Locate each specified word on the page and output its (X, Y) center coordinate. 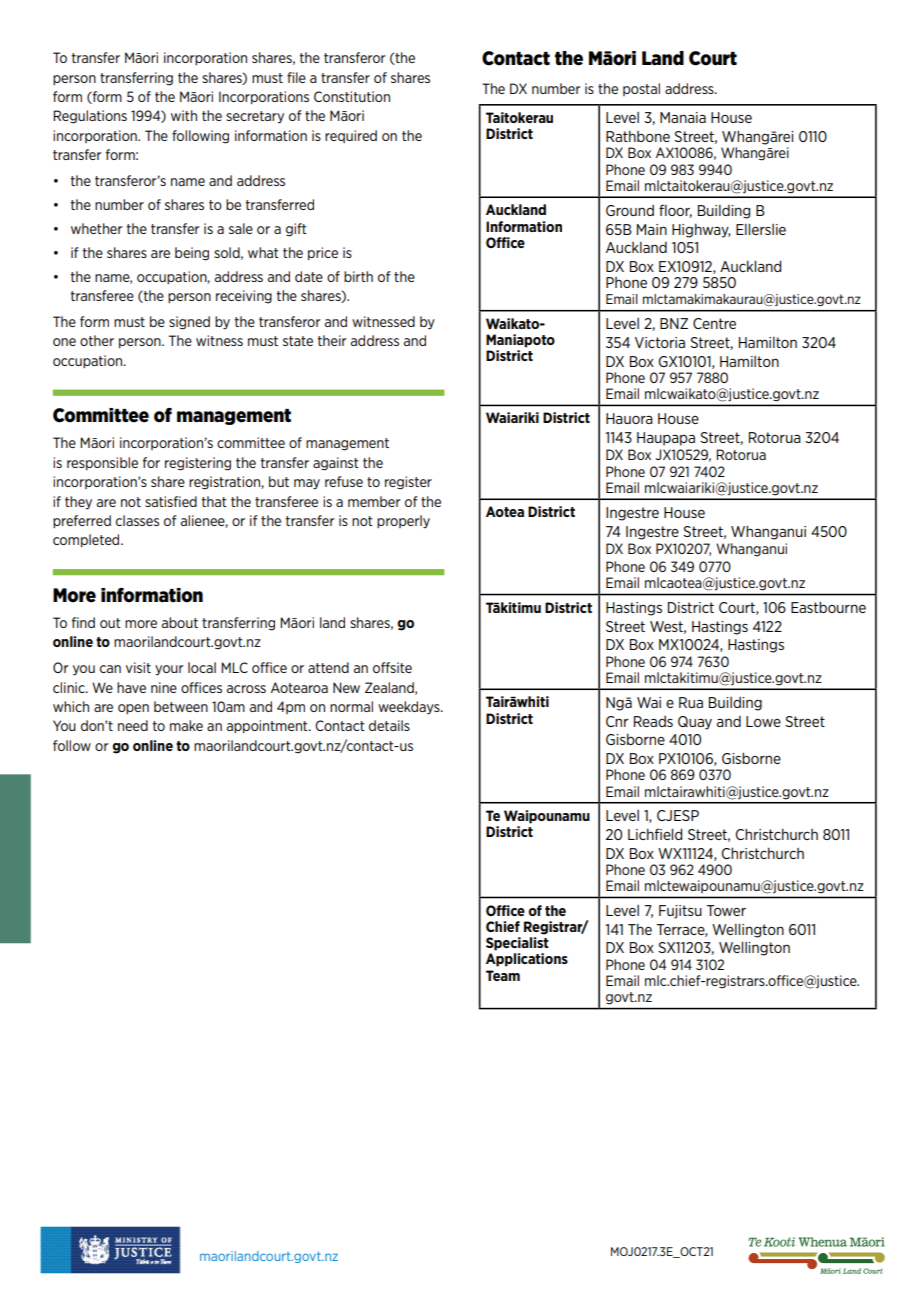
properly (403, 522)
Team (503, 975)
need (133, 725)
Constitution (352, 96)
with (184, 115)
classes (137, 520)
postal (641, 89)
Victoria (660, 342)
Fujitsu (680, 912)
